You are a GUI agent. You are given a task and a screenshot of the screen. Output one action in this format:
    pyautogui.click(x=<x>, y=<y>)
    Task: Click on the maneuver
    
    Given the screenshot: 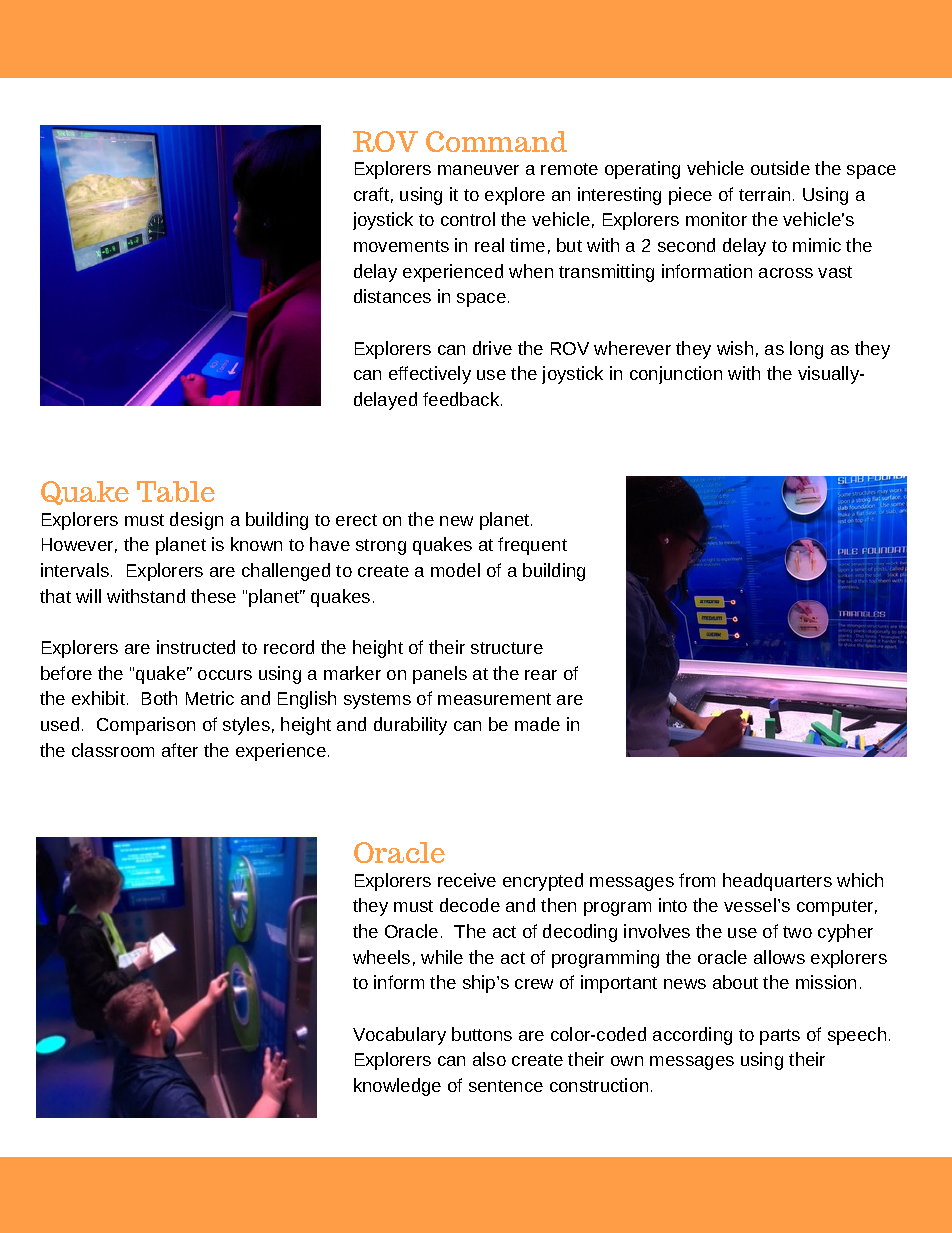 What is the action you would take?
    pyautogui.click(x=478, y=170)
